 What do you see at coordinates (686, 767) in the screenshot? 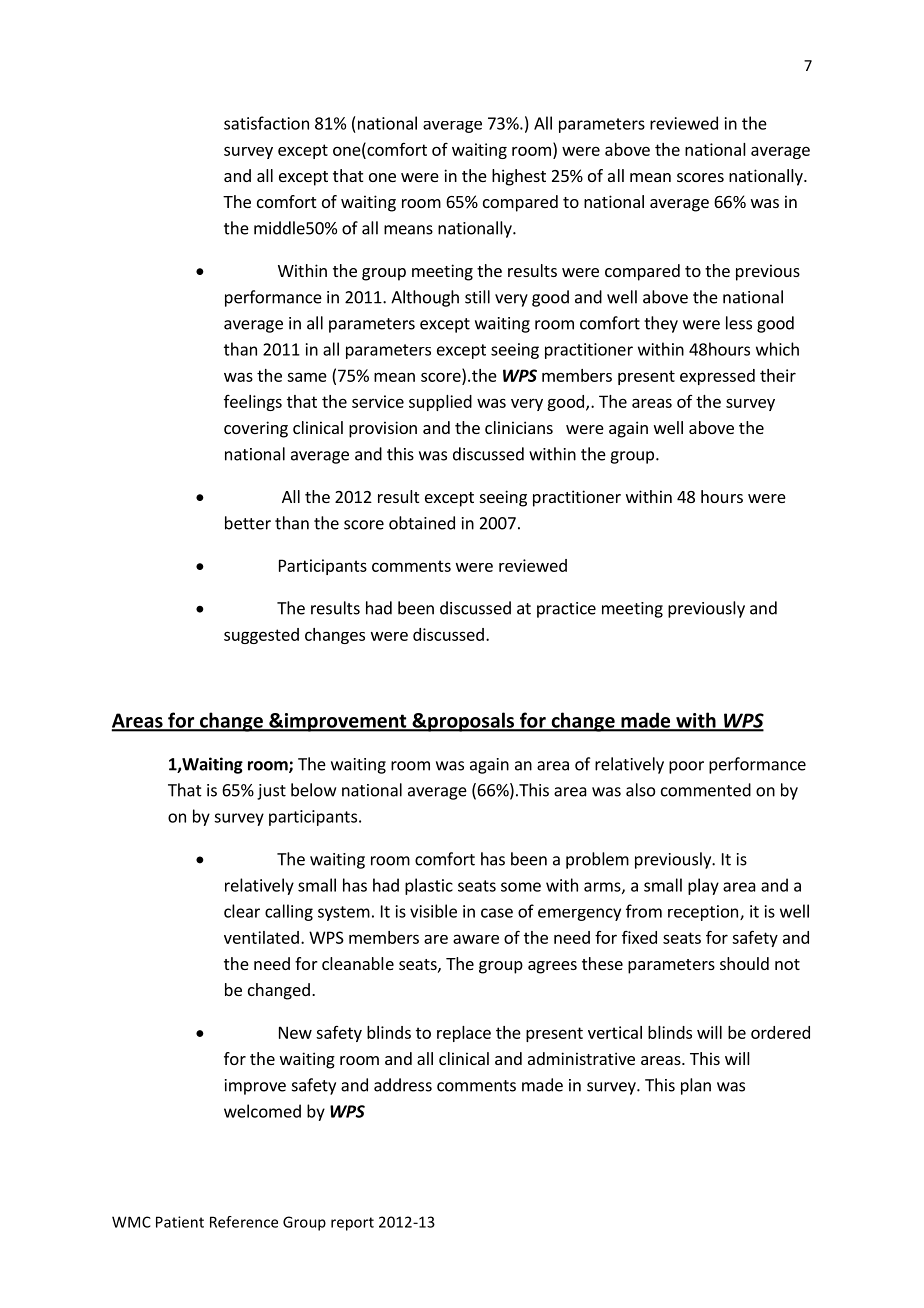
I see `poor` at bounding box center [686, 767].
